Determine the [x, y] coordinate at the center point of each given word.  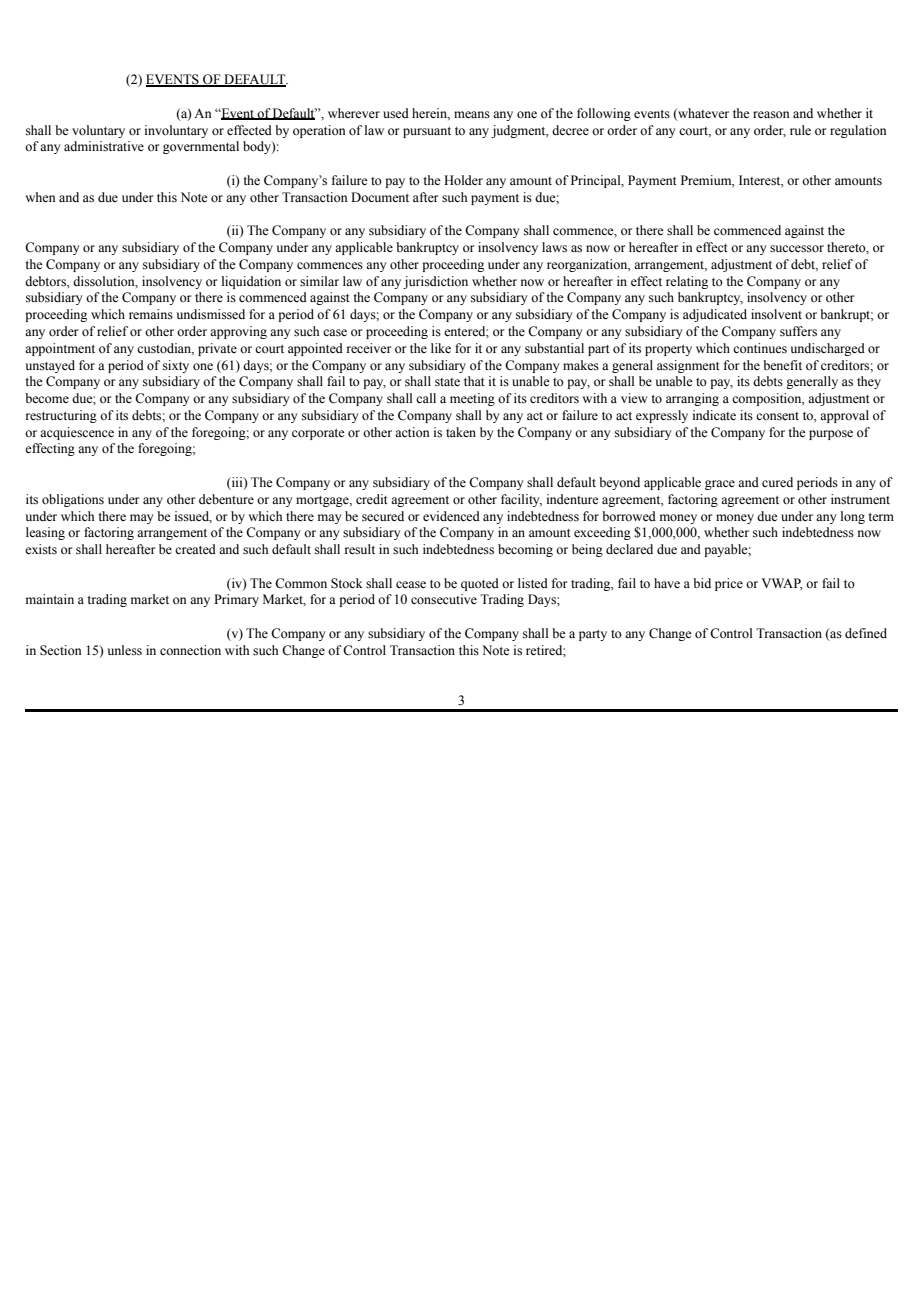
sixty [176, 366]
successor [797, 249]
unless [125, 650]
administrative [104, 146]
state [447, 382]
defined [866, 633]
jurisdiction [435, 282]
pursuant [427, 132]
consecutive [444, 599]
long [853, 517]
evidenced [451, 516]
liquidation [251, 282]
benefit [782, 365]
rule [800, 130]
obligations [73, 500]
